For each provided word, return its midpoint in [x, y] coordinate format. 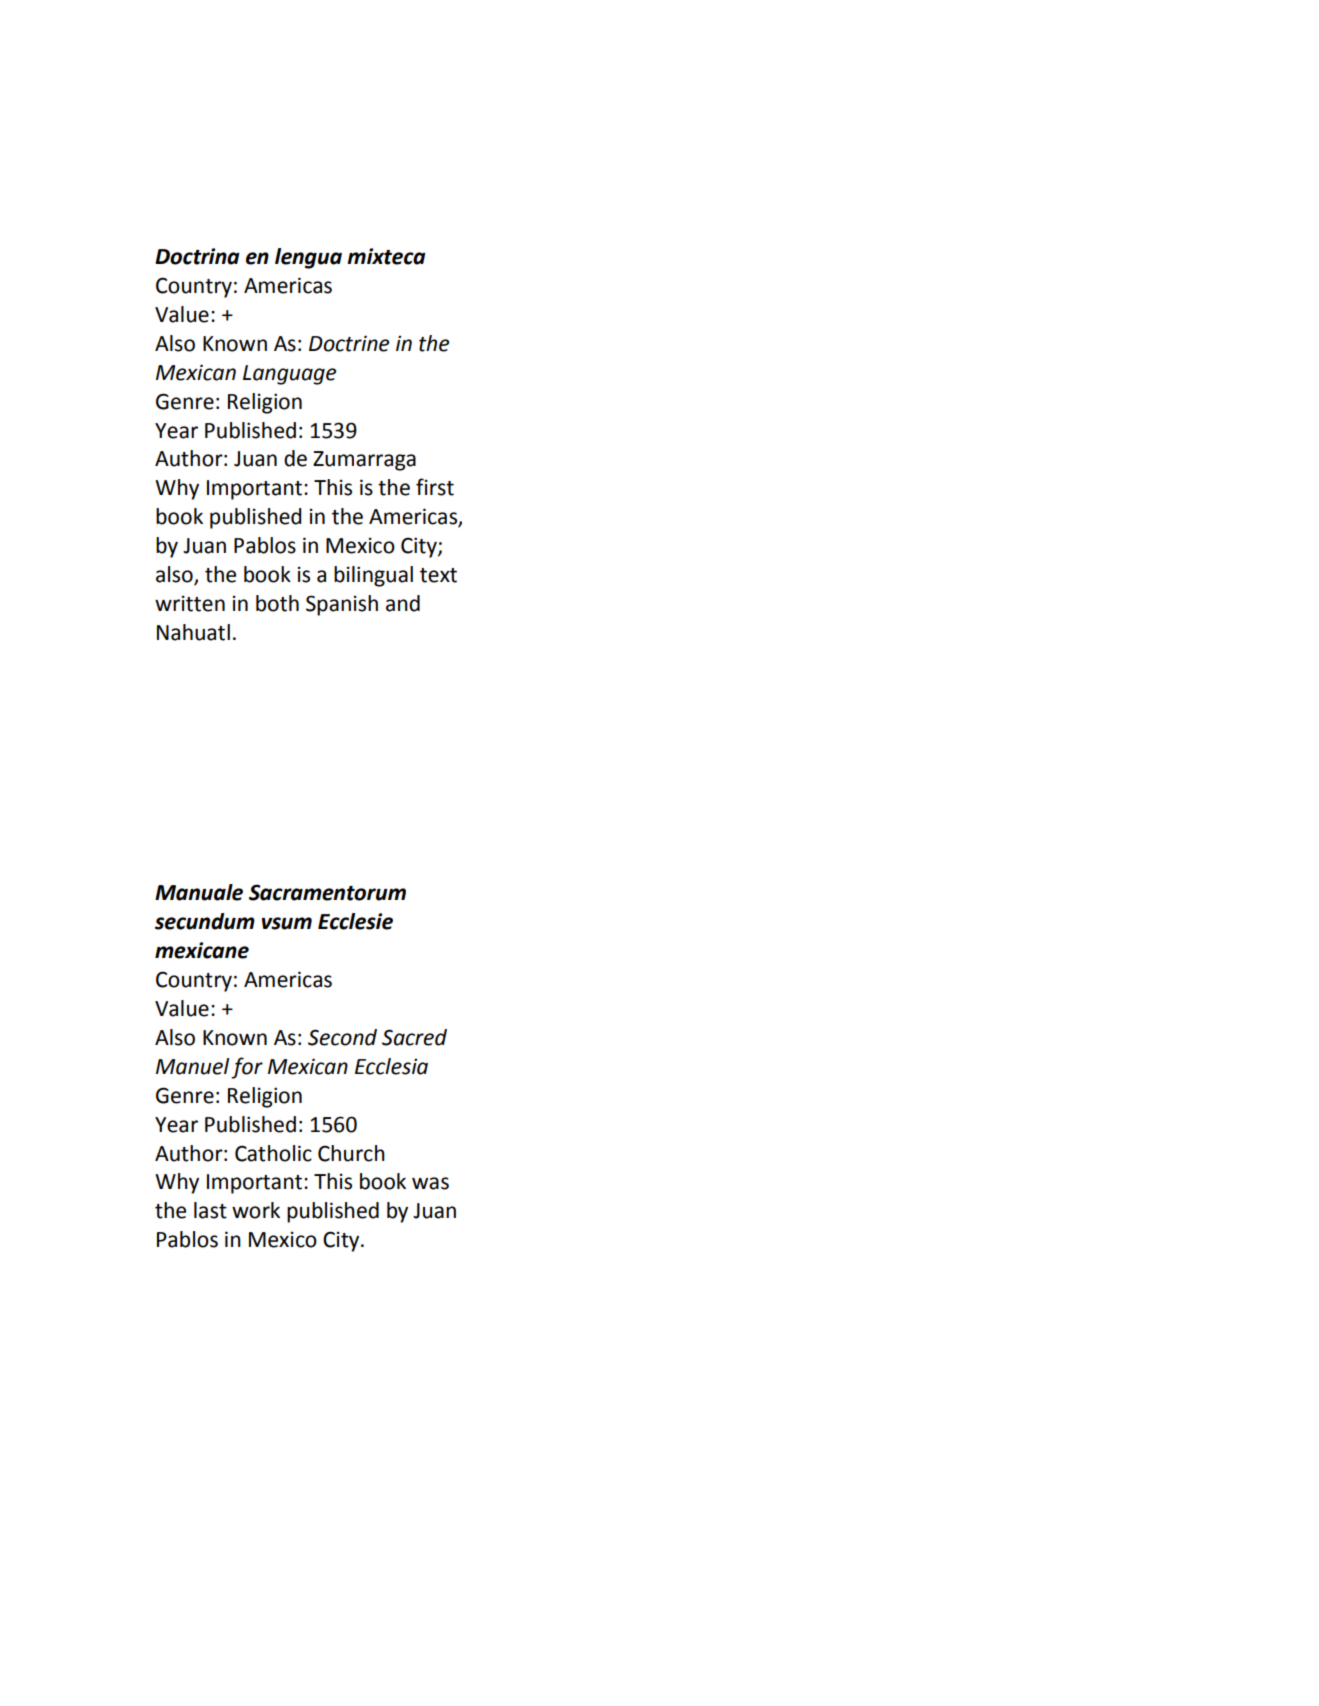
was [430, 1183]
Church [351, 1153]
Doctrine [349, 343]
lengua [308, 258]
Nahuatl [193, 632]
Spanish [342, 605]
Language [289, 375]
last [210, 1210]
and [403, 603]
